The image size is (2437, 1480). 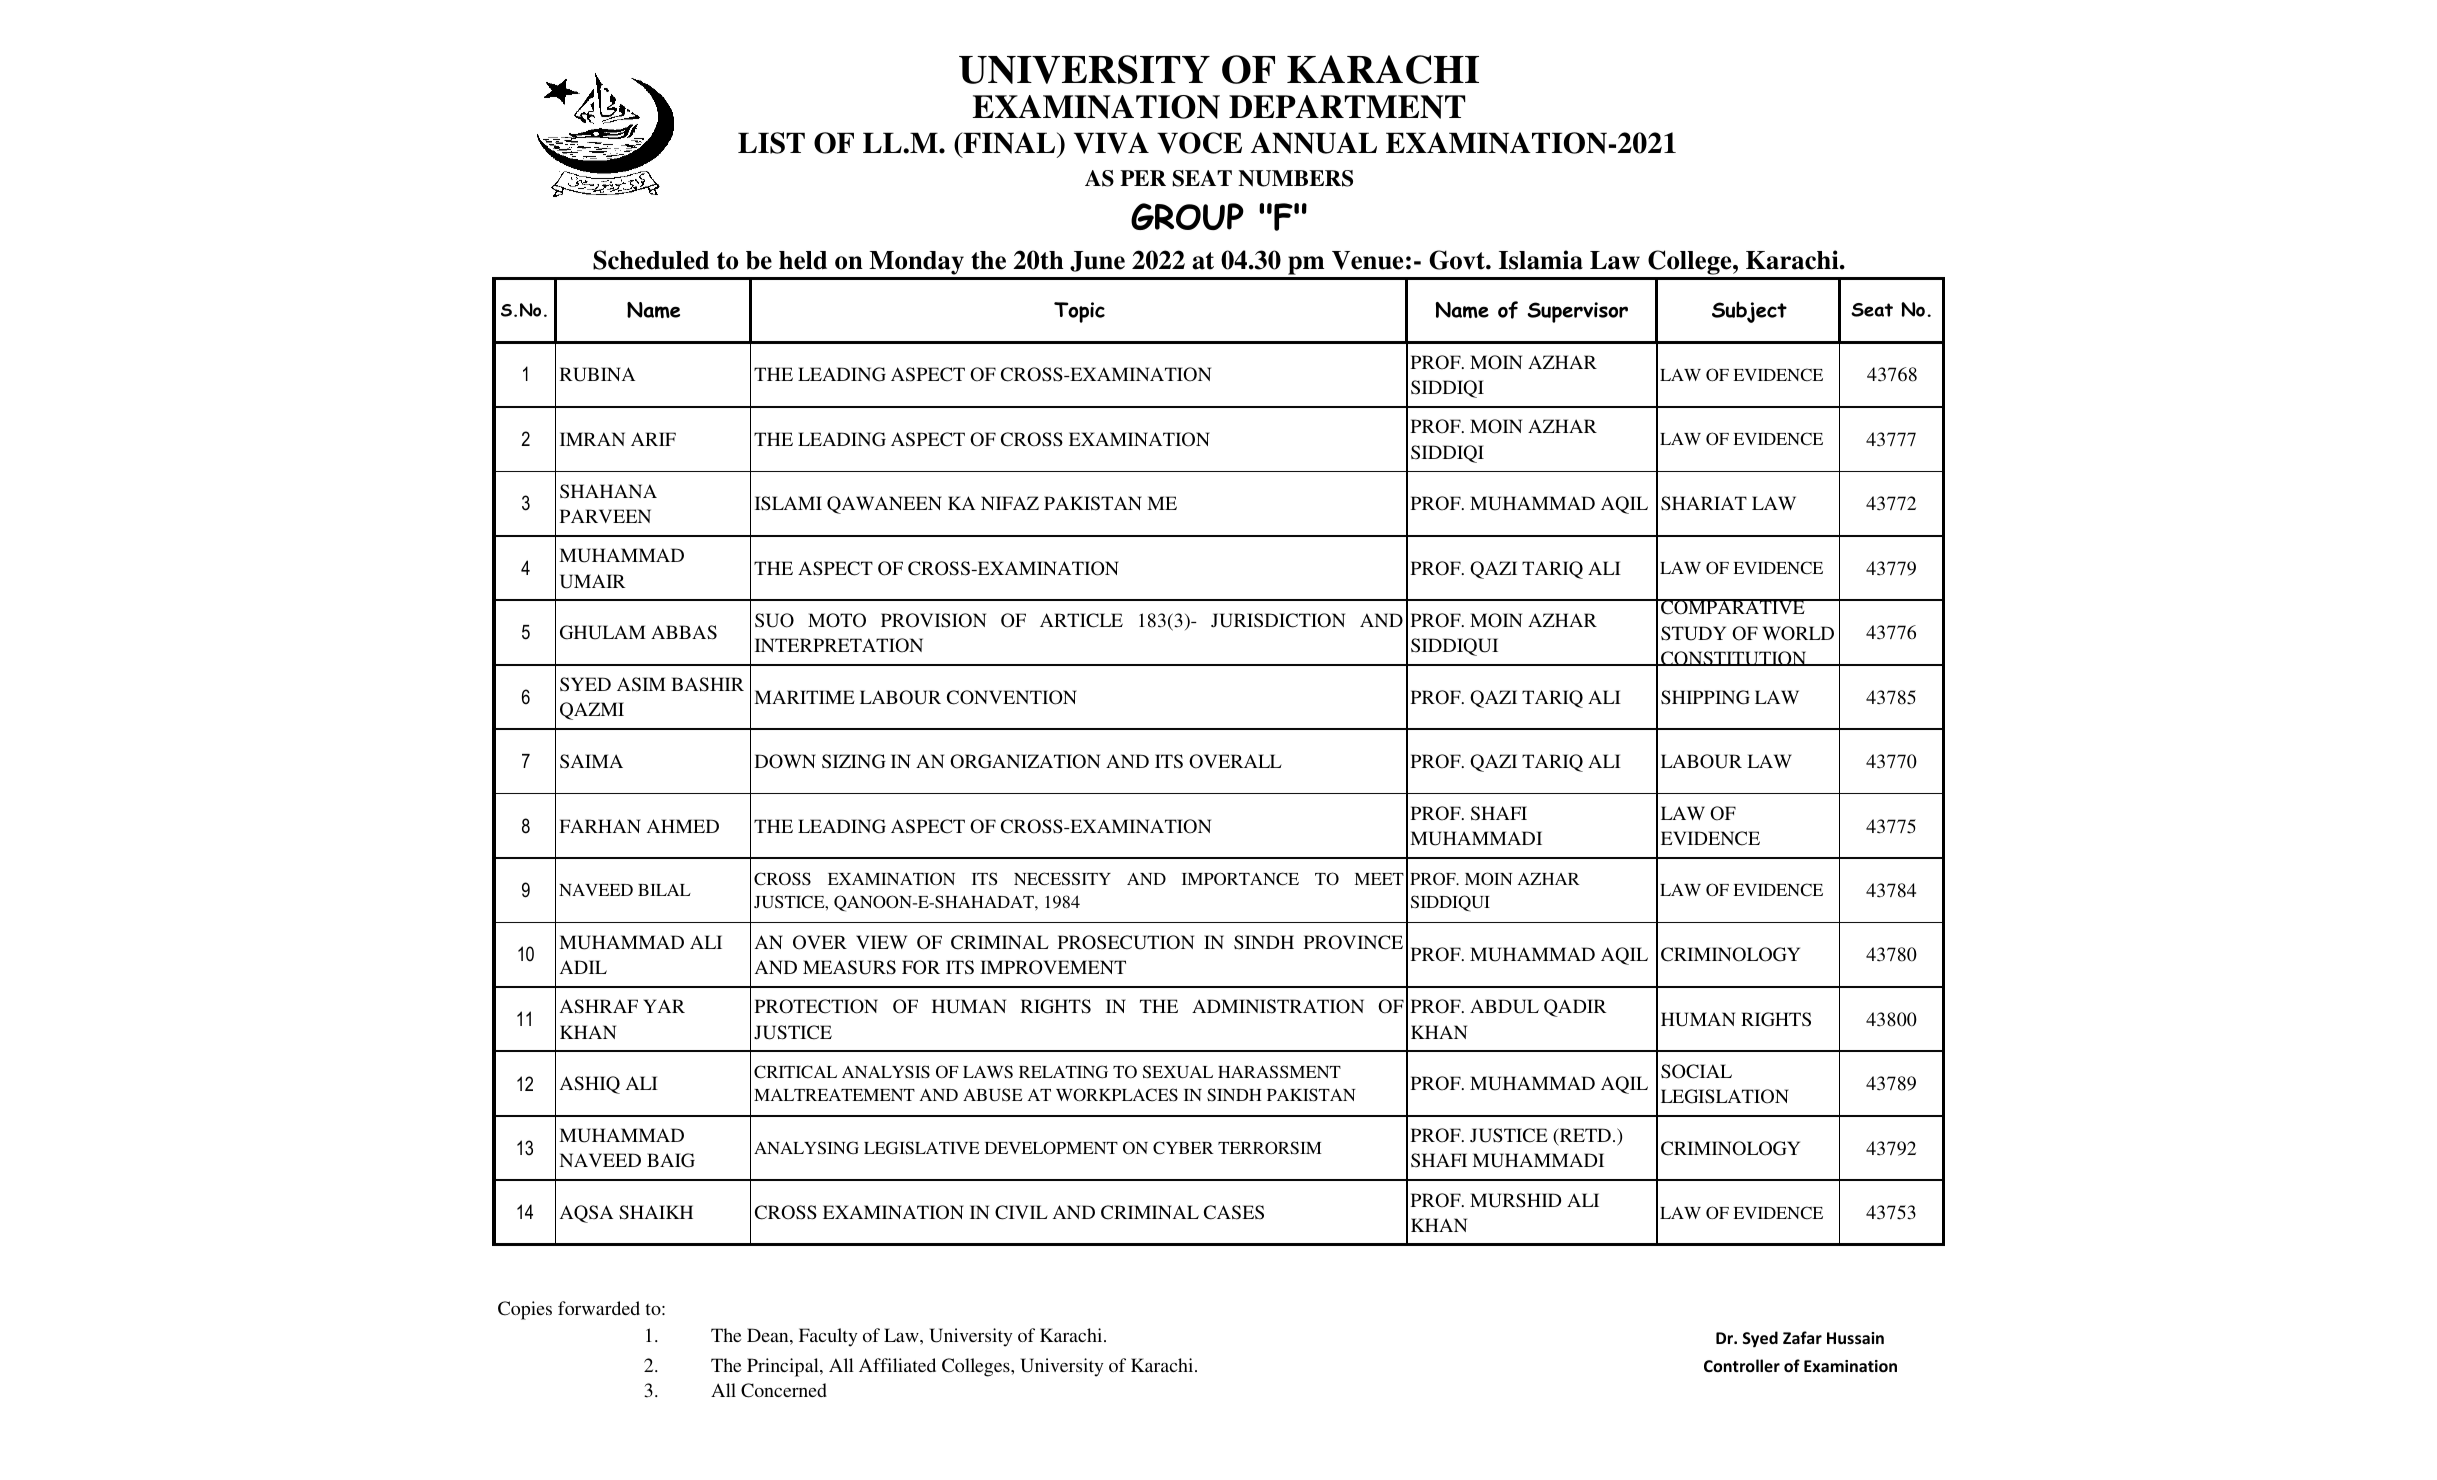 What do you see at coordinates (1749, 312) in the image?
I see `Subject` at bounding box center [1749, 312].
